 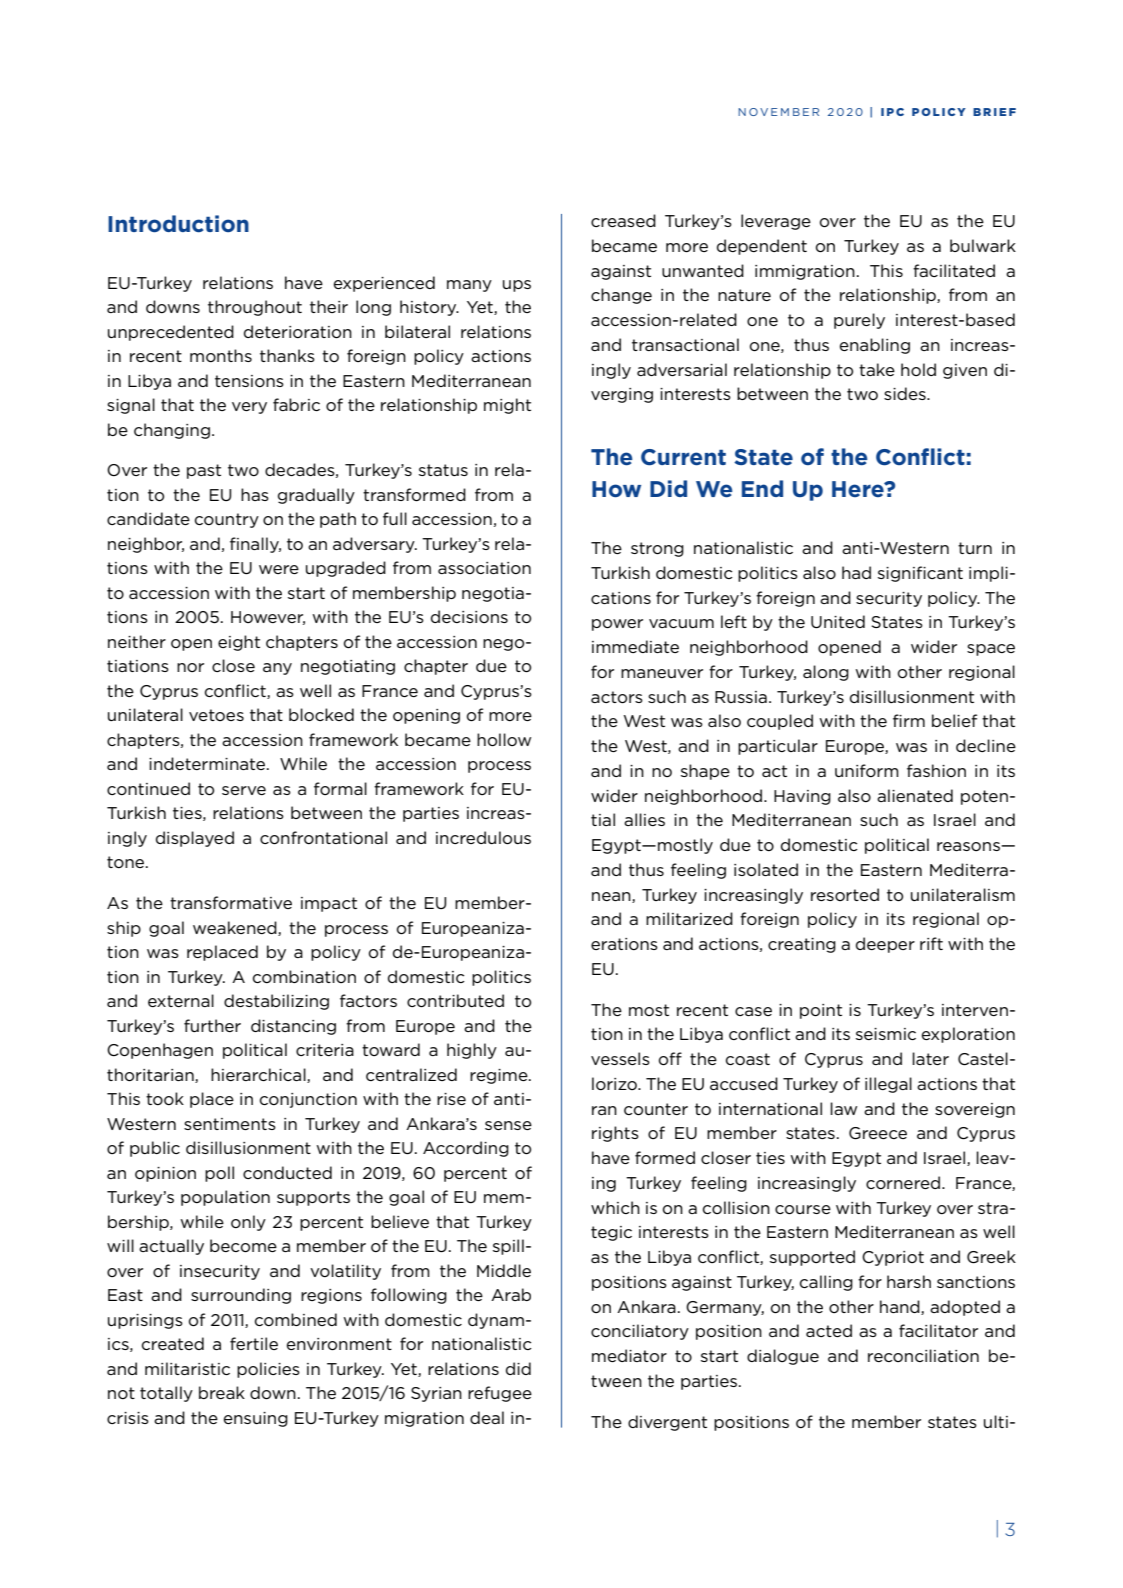 I want to click on break, so click(x=222, y=1392).
